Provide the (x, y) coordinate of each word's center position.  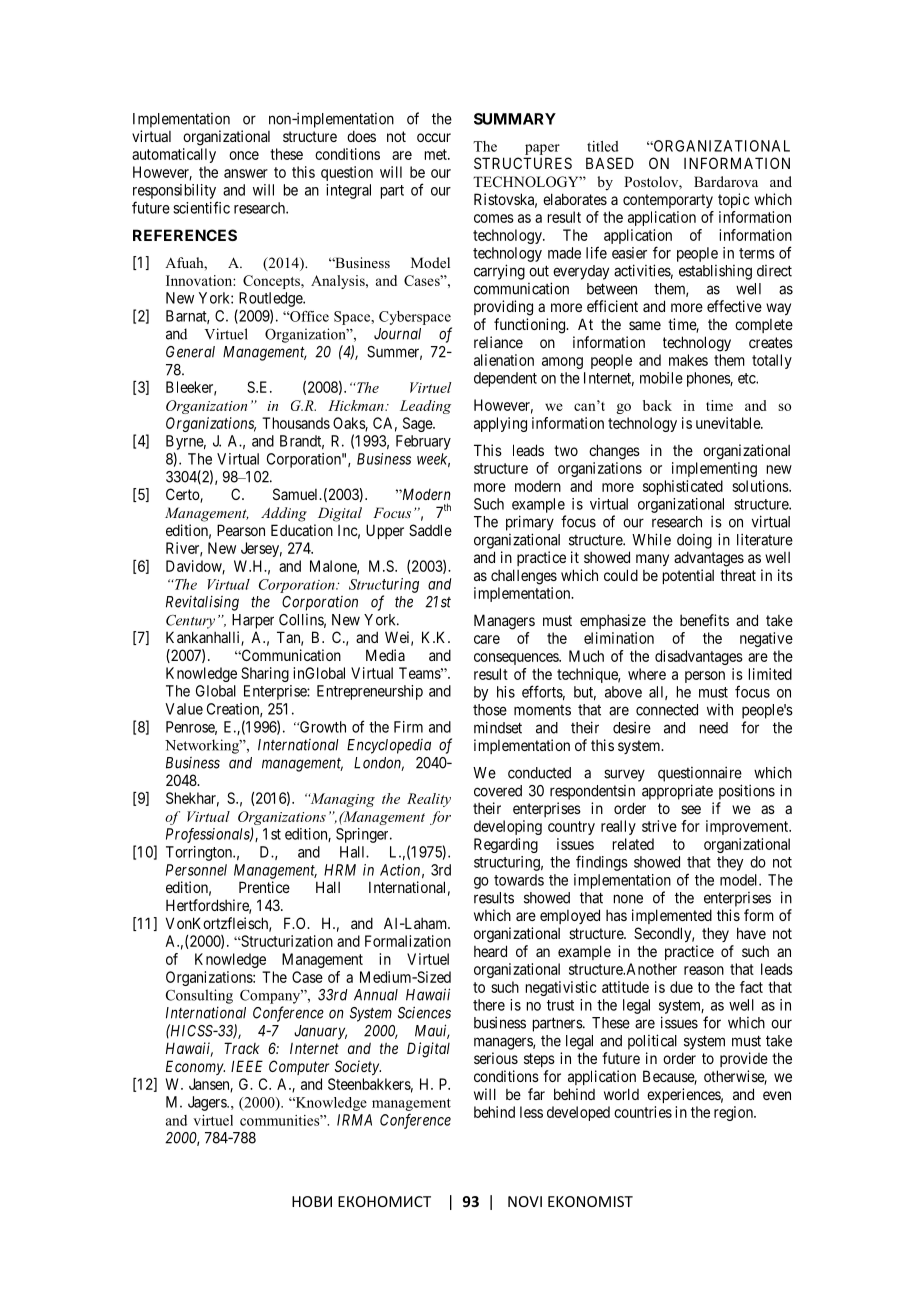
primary (530, 523)
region (734, 1113)
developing (508, 827)
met (437, 154)
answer (246, 173)
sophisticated (683, 487)
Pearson (241, 530)
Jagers (208, 1103)
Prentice (264, 887)
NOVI (525, 1201)
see (691, 809)
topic (734, 200)
